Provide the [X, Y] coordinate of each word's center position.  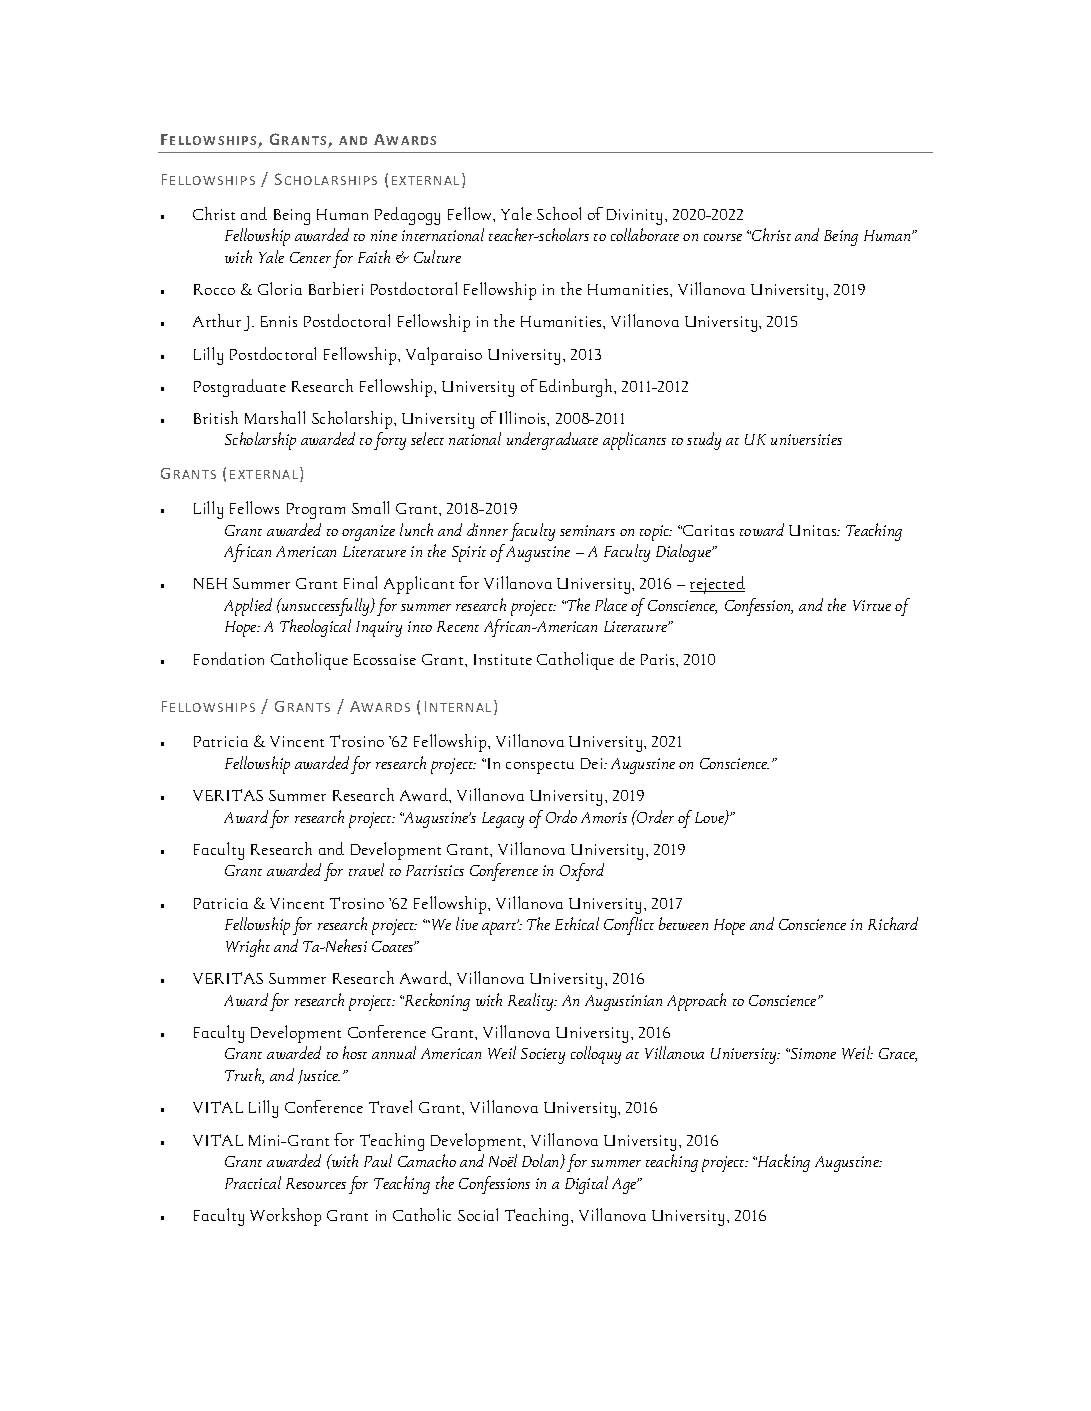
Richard [893, 923]
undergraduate [552, 441]
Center [310, 257]
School [559, 213]
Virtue [872, 605]
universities [806, 439]
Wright [248, 948]
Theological [315, 628]
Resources [316, 1183]
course [723, 237]
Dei [593, 763]
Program [316, 511]
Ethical [577, 923]
